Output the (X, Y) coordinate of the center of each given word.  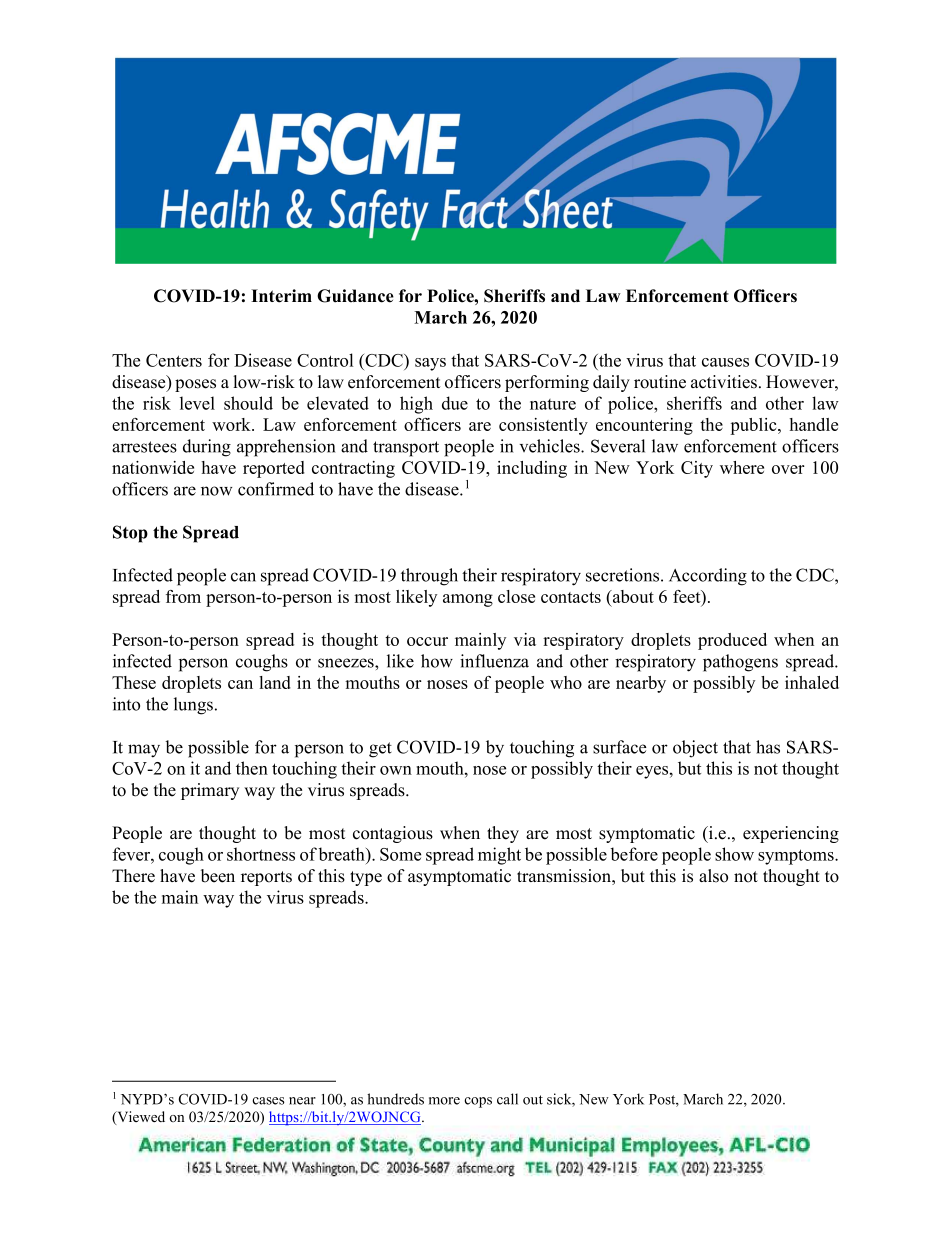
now (216, 491)
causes (725, 362)
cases (268, 1101)
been (218, 876)
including (532, 469)
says (430, 364)
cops (478, 1102)
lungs (193, 706)
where (742, 467)
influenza (494, 661)
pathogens (740, 663)
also (713, 876)
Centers (174, 360)
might (499, 856)
